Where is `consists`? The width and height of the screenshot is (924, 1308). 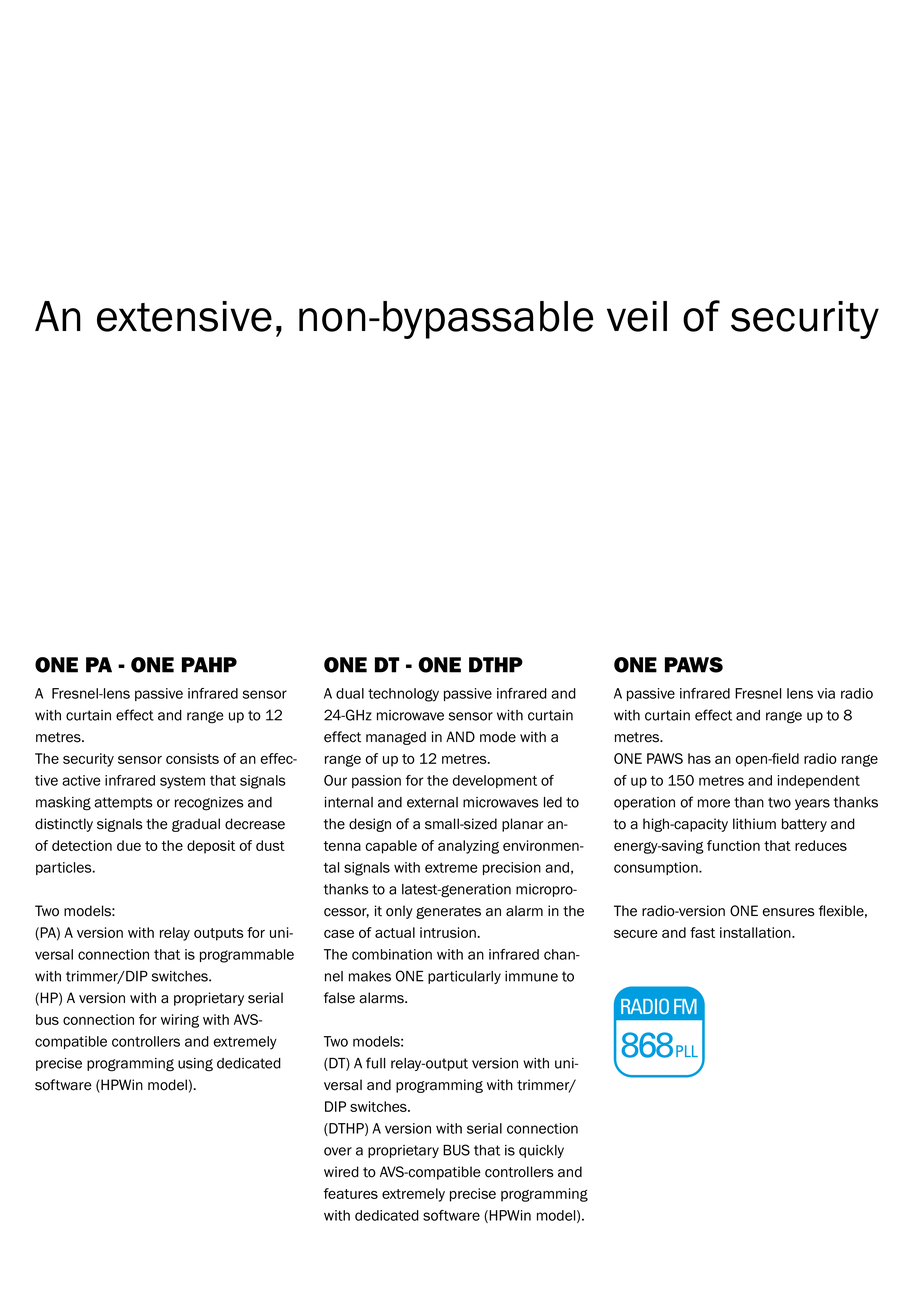
consists is located at coordinates (192, 758).
